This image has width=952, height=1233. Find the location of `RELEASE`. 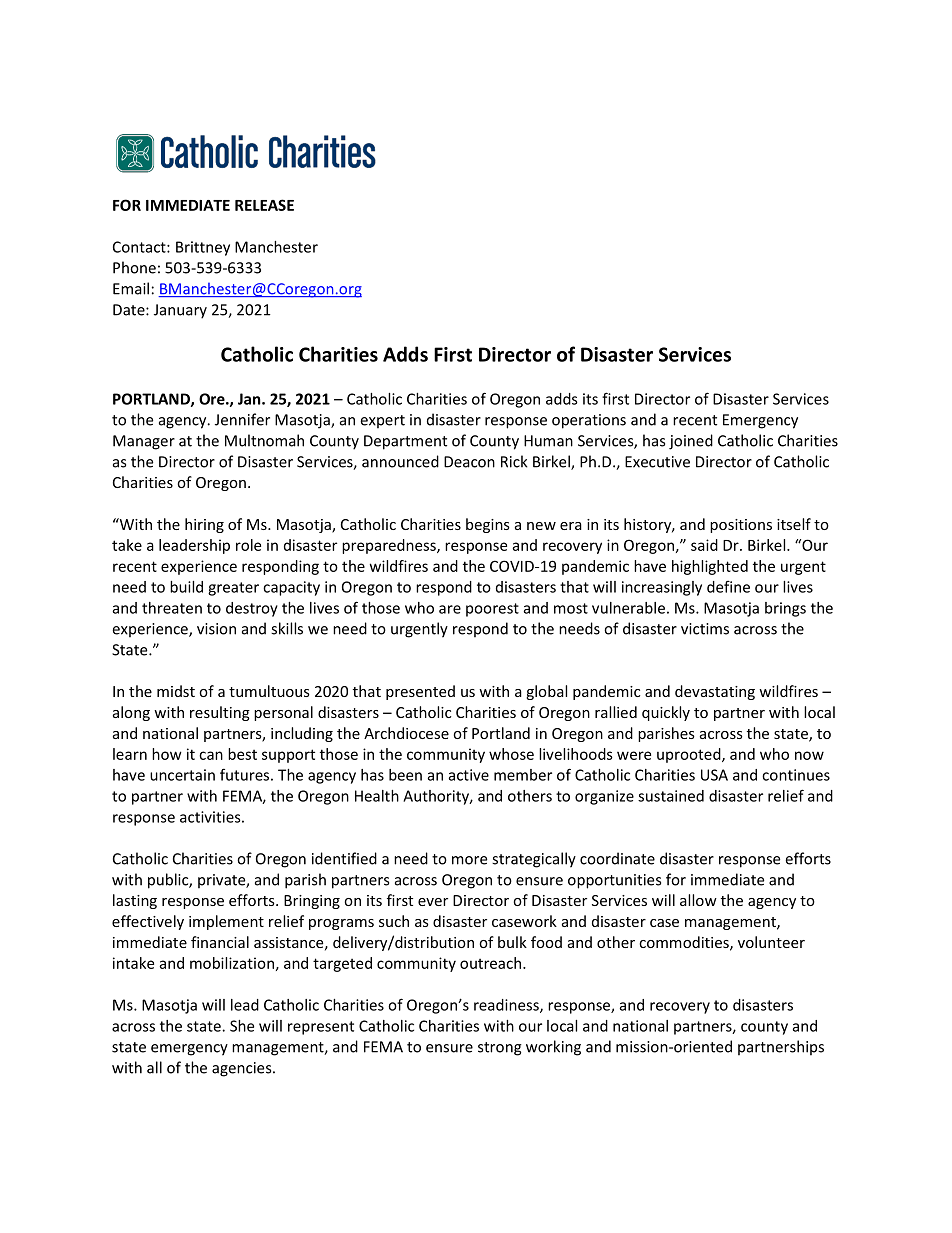

RELEASE is located at coordinates (264, 205).
